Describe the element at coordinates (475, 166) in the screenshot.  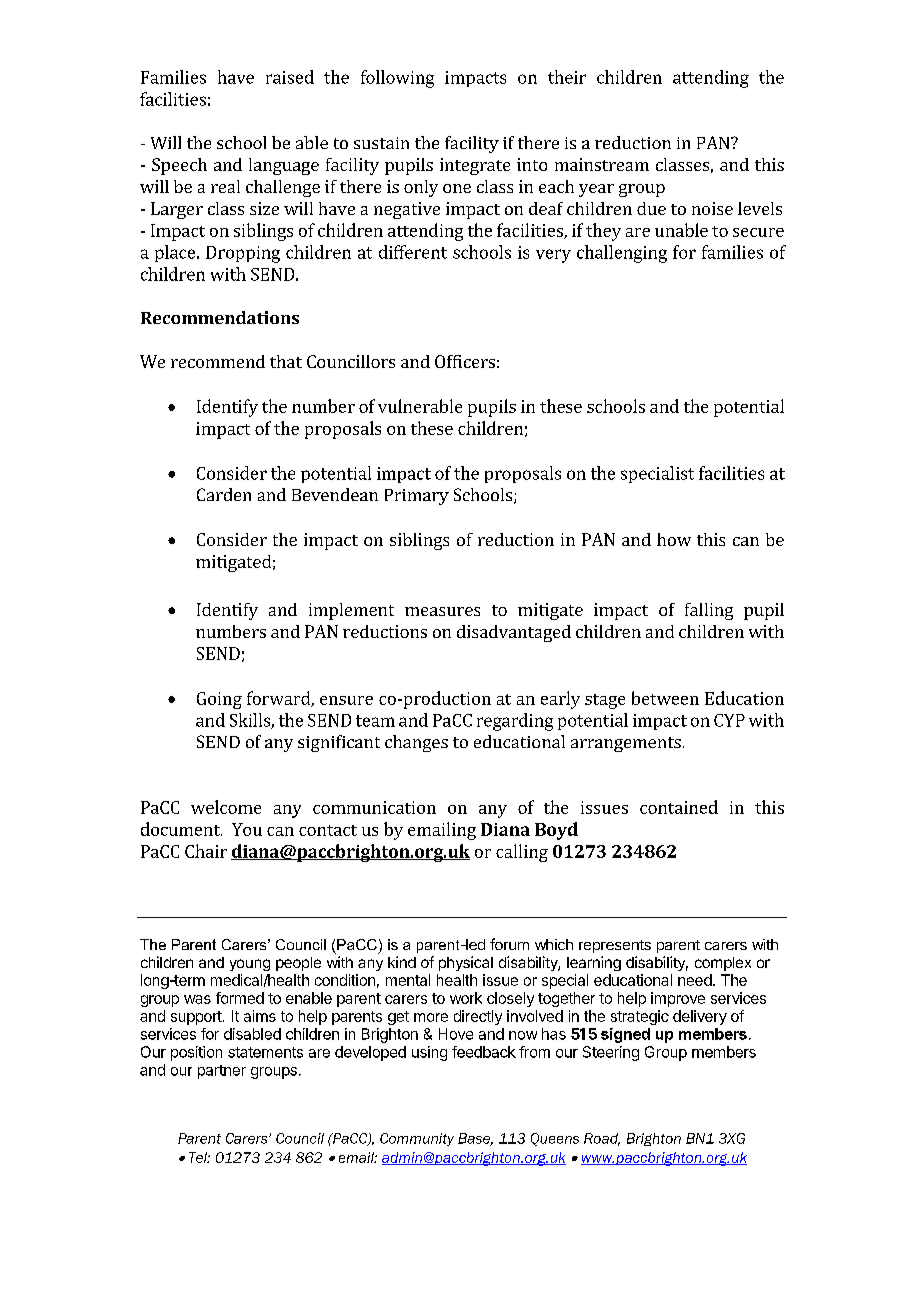
I see `integrate` at that location.
